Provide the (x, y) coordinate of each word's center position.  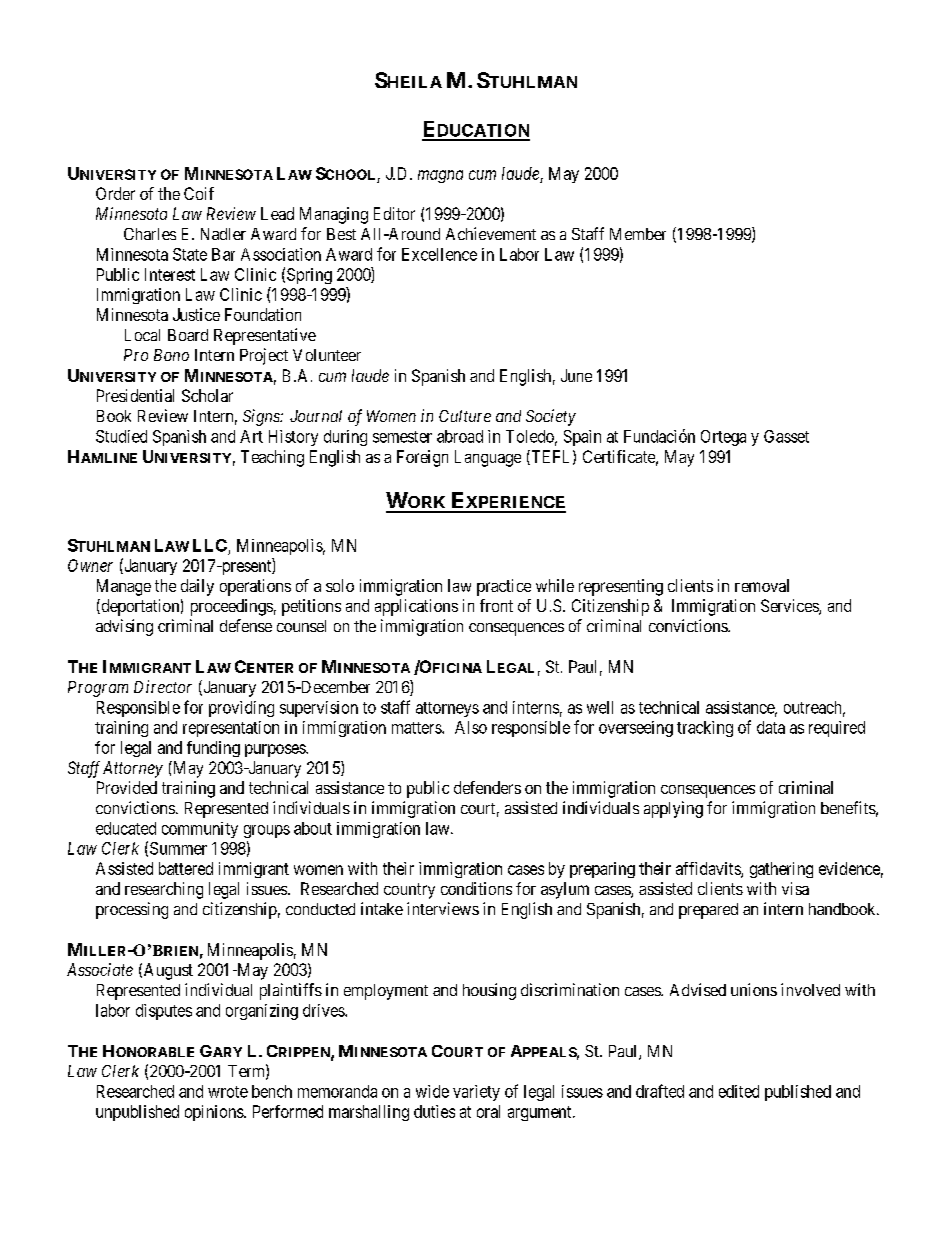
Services (790, 607)
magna (440, 176)
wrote (228, 1092)
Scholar (207, 395)
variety (476, 1093)
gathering (781, 870)
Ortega (723, 438)
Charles (150, 234)
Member (638, 234)
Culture (465, 416)
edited (739, 1091)
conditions (476, 888)
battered (186, 868)
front (496, 605)
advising (124, 627)
